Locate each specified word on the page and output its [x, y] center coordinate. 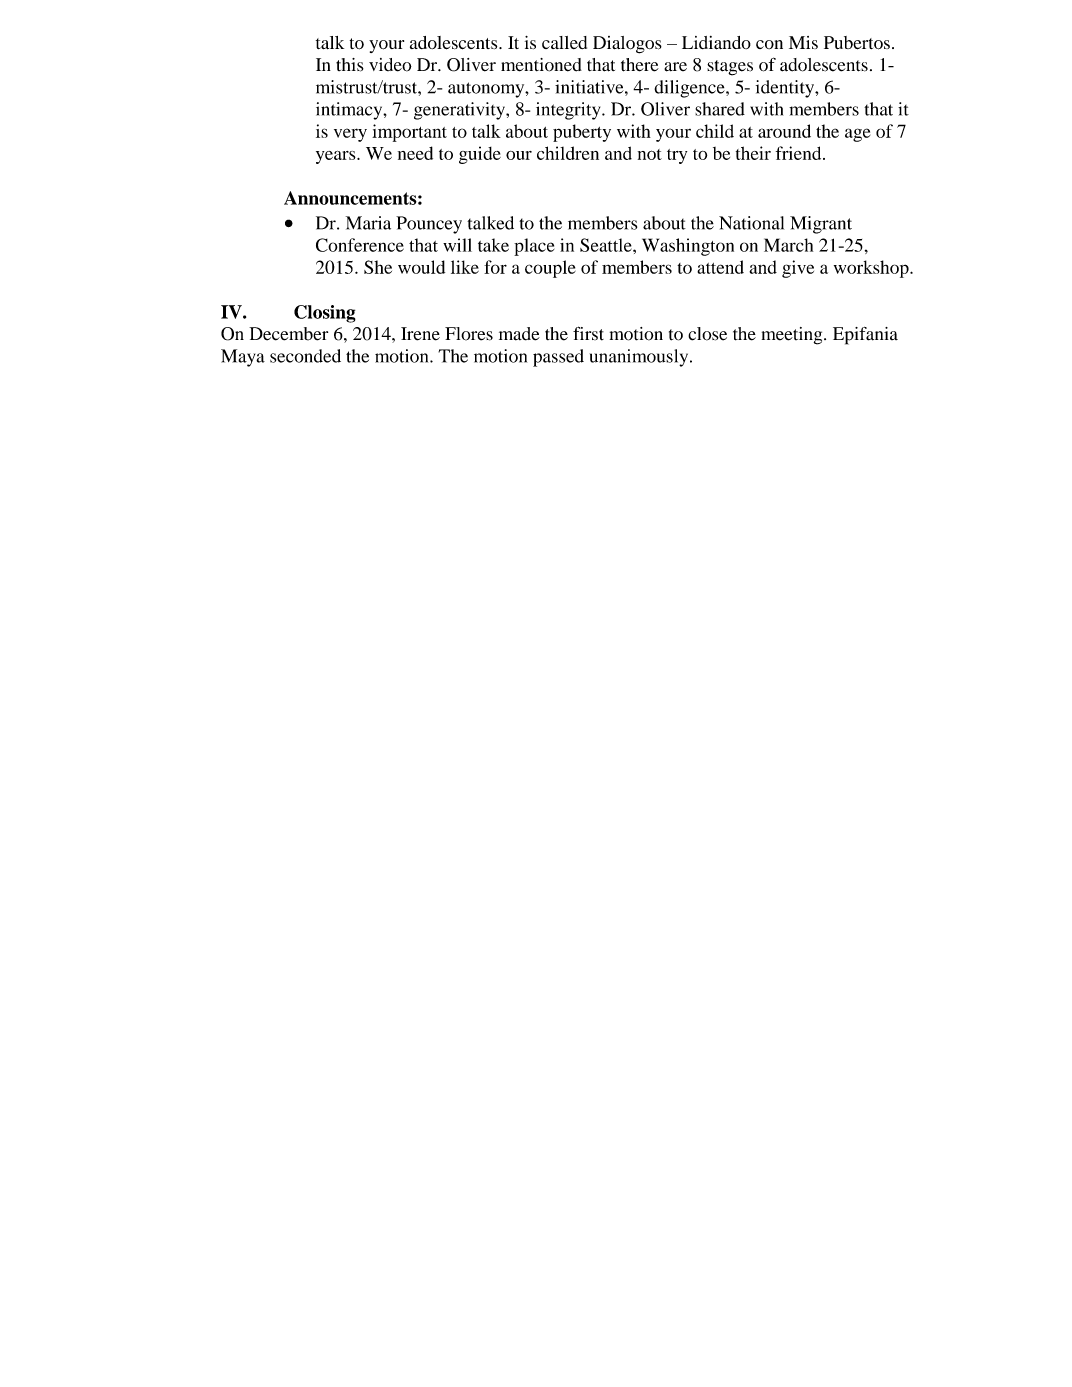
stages [730, 68]
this [350, 65]
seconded [305, 356]
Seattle [607, 245]
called [564, 42]
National [751, 223]
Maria [368, 223]
